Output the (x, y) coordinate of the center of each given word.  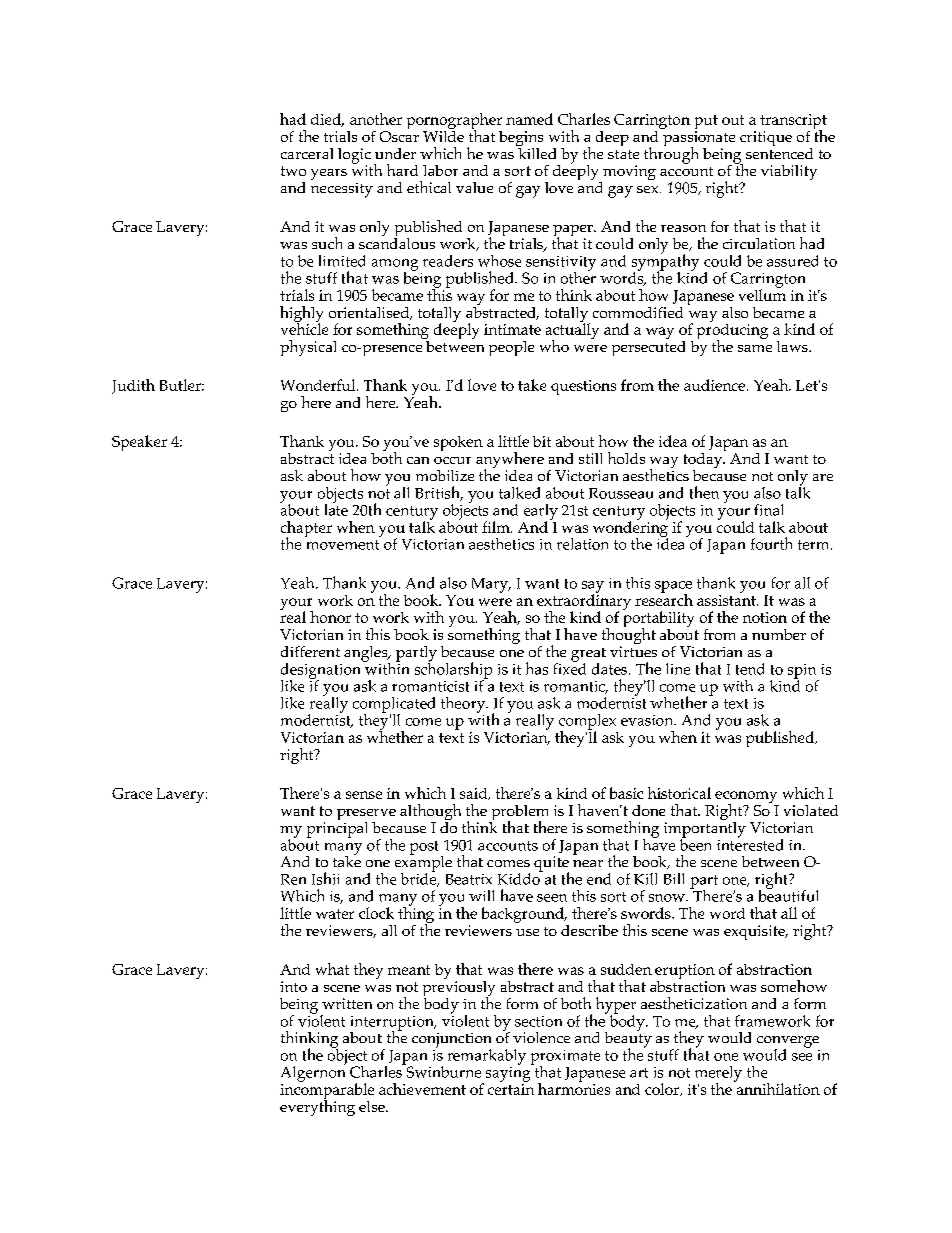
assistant (727, 599)
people (511, 348)
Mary (491, 585)
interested (750, 844)
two (293, 171)
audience (716, 385)
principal (337, 828)
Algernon (313, 1073)
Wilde (443, 135)
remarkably (487, 1057)
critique (766, 138)
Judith (133, 386)
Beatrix (469, 879)
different (310, 651)
